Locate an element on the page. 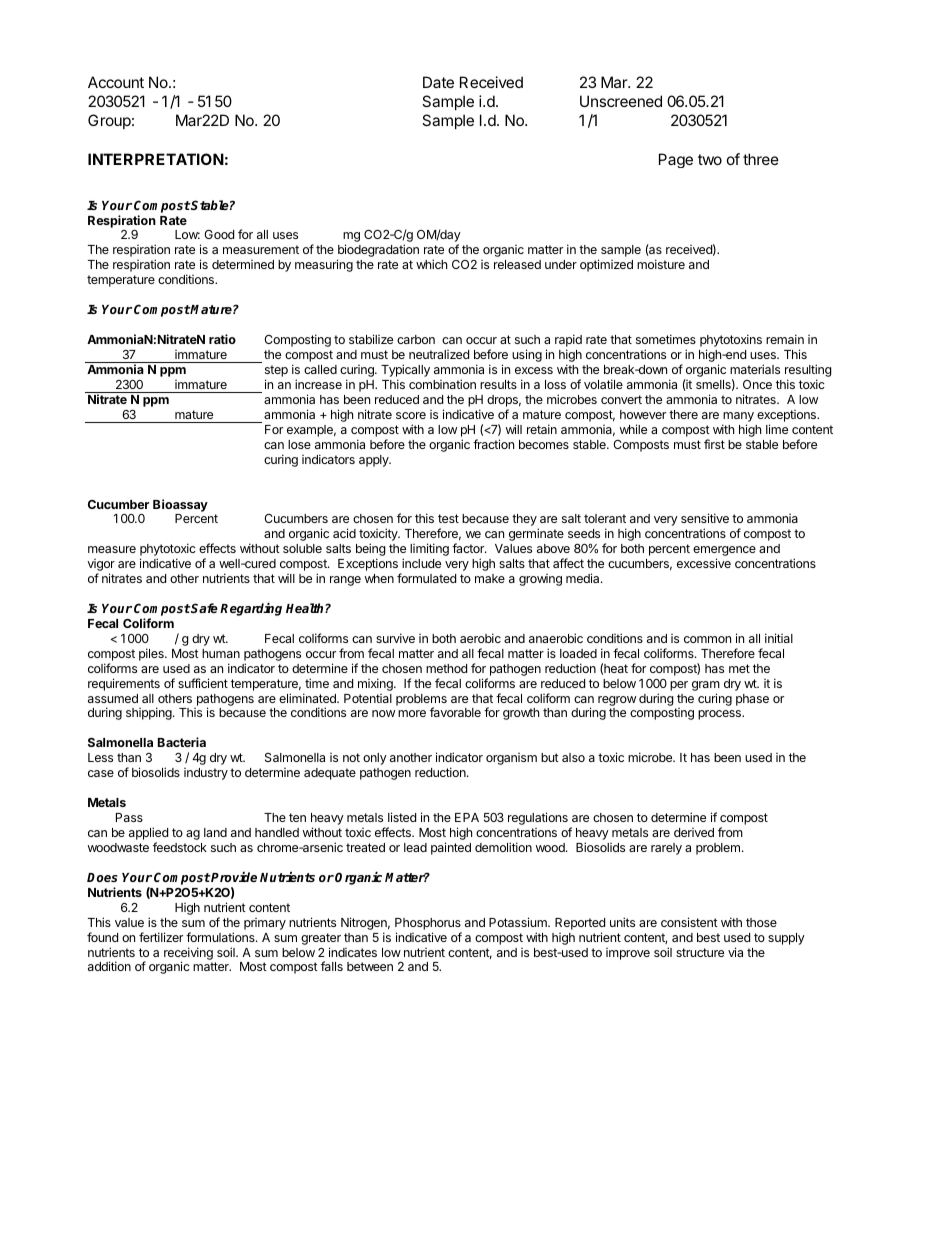 Image resolution: width=952 pixels, height=1233 pixels. process is located at coordinates (721, 715).
